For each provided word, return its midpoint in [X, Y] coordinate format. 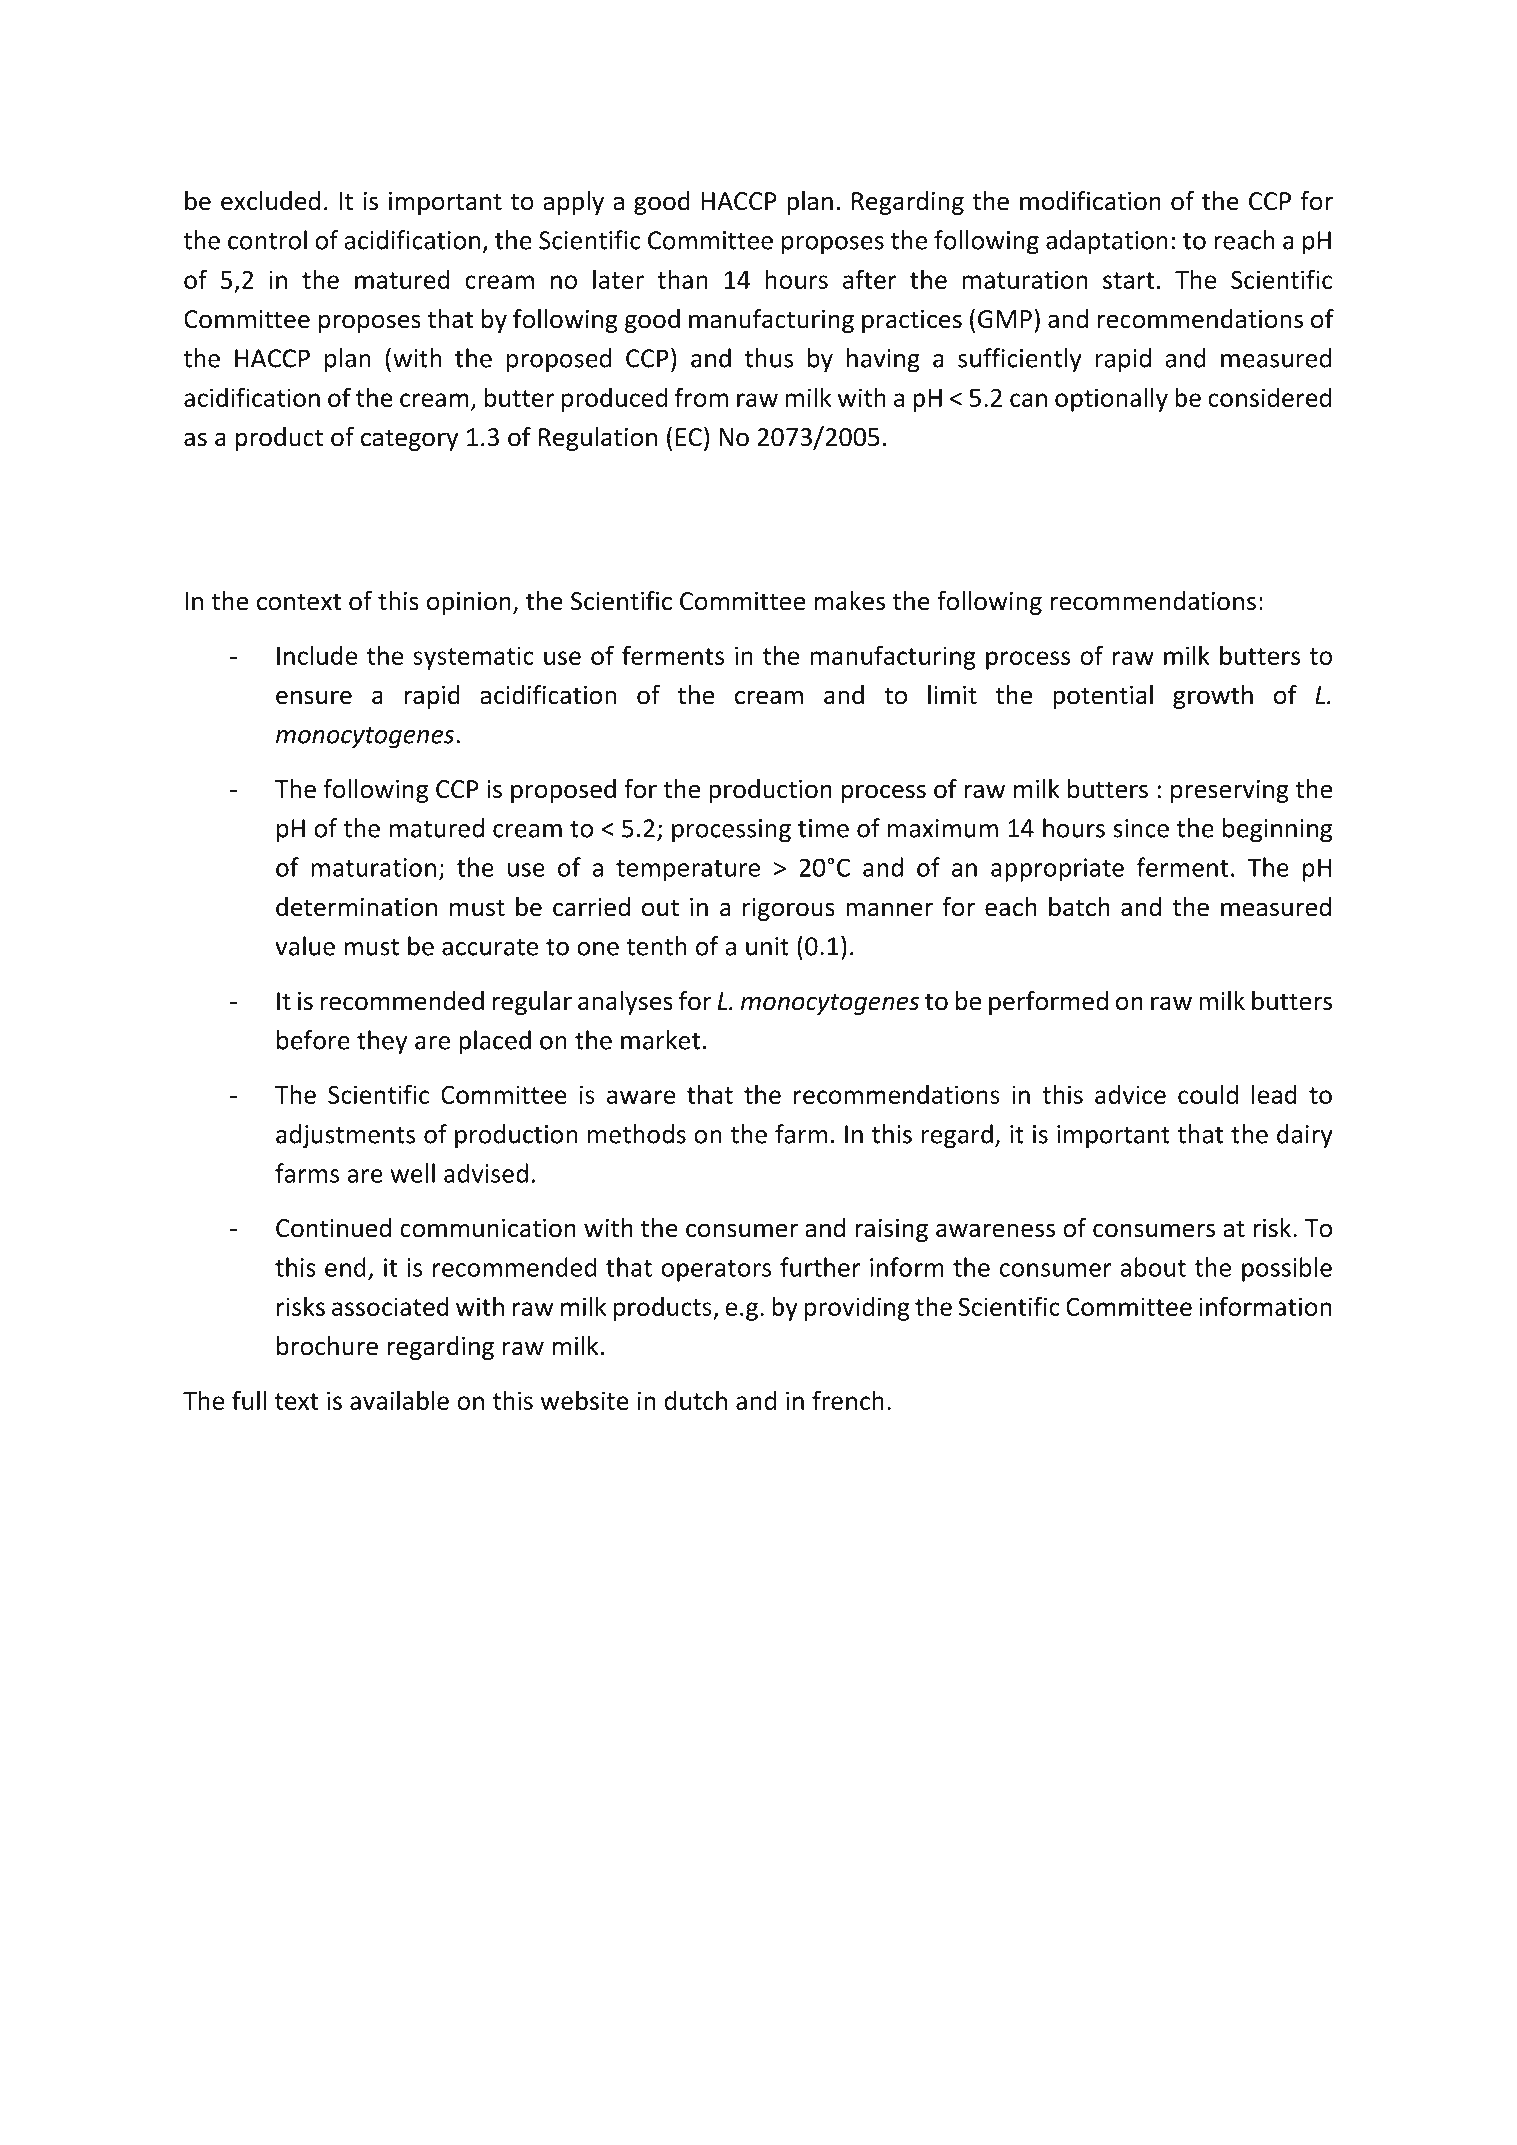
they [382, 1042]
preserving [1230, 791]
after [870, 279]
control [267, 240]
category [409, 440]
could [1208, 1094]
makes [850, 601]
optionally [1111, 399]
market [661, 1040]
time [823, 828]
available [399, 1400]
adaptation [1107, 242]
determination [356, 907]
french [848, 1400]
